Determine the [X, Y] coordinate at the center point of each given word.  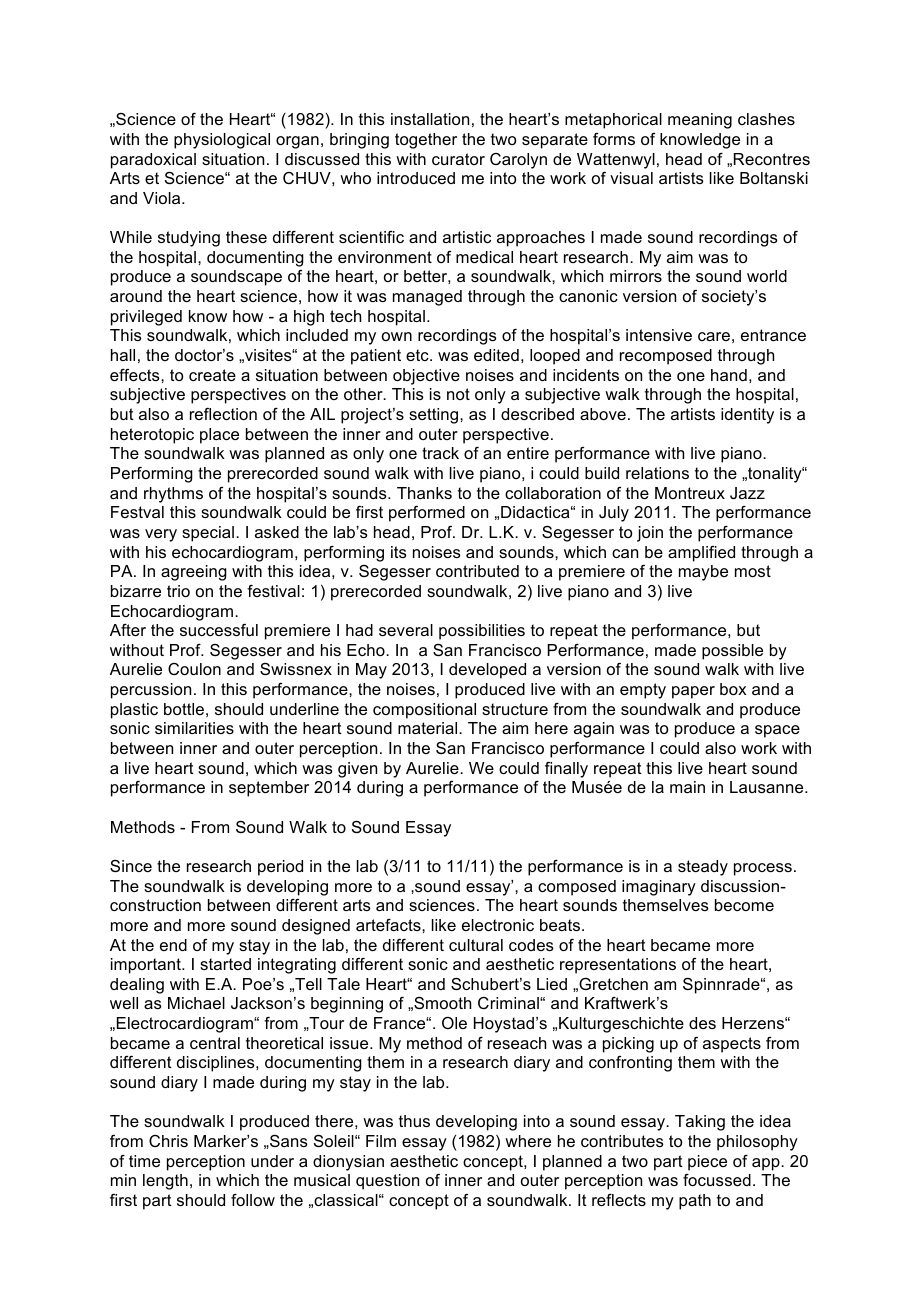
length [165, 1182]
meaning [700, 121]
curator [458, 159]
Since [131, 866]
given [357, 770]
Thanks [424, 493]
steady [703, 868]
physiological [222, 141]
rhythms [173, 495]
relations [657, 473]
